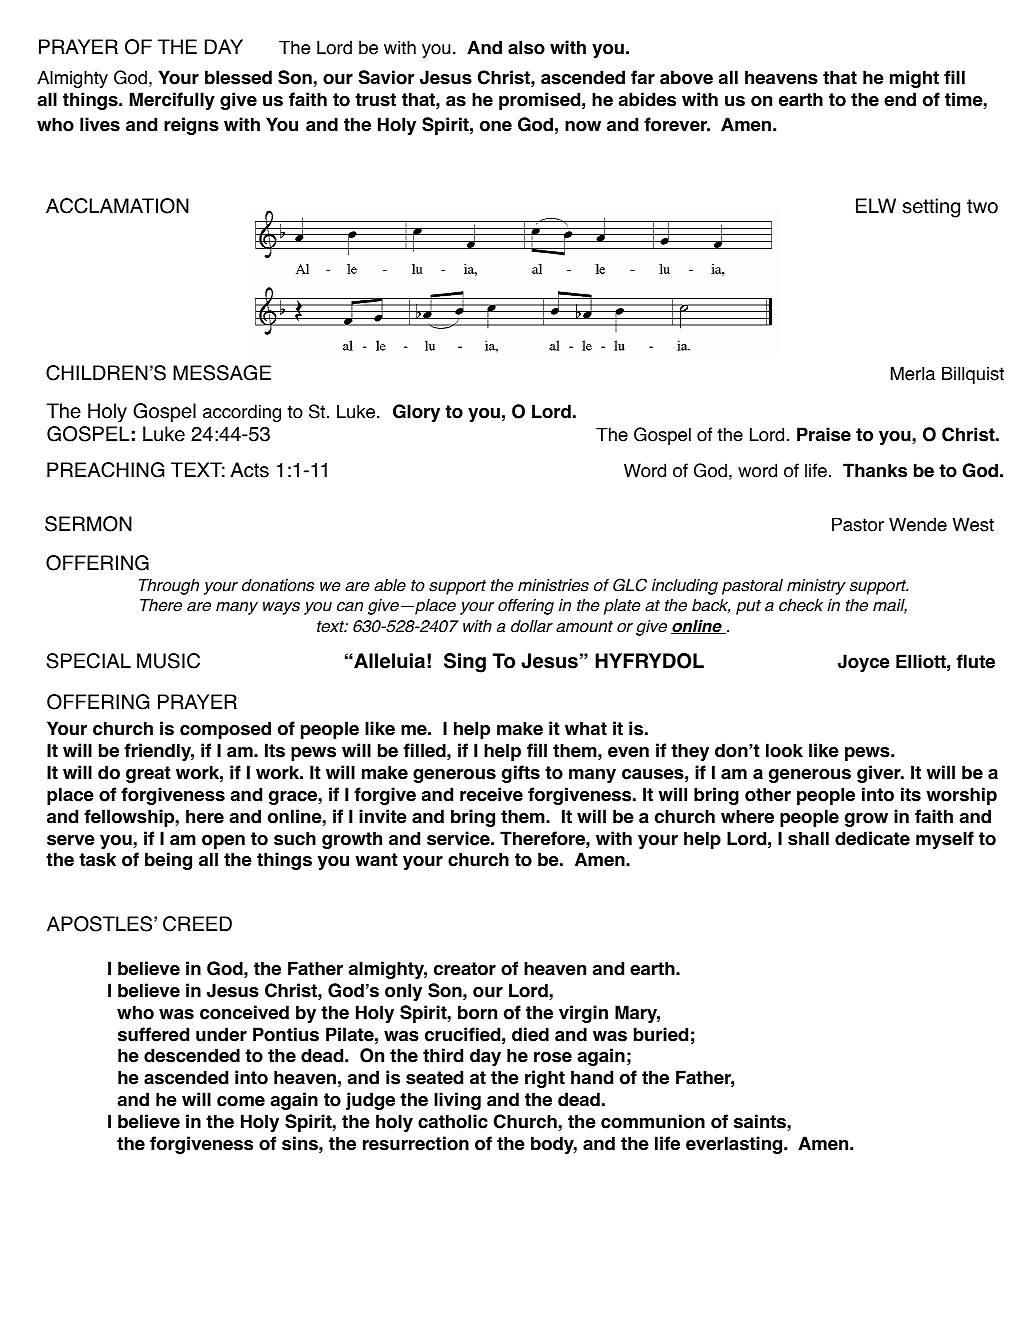  Describe the element at coordinates (172, 101) in the screenshot. I see `Mercifully` at that location.
